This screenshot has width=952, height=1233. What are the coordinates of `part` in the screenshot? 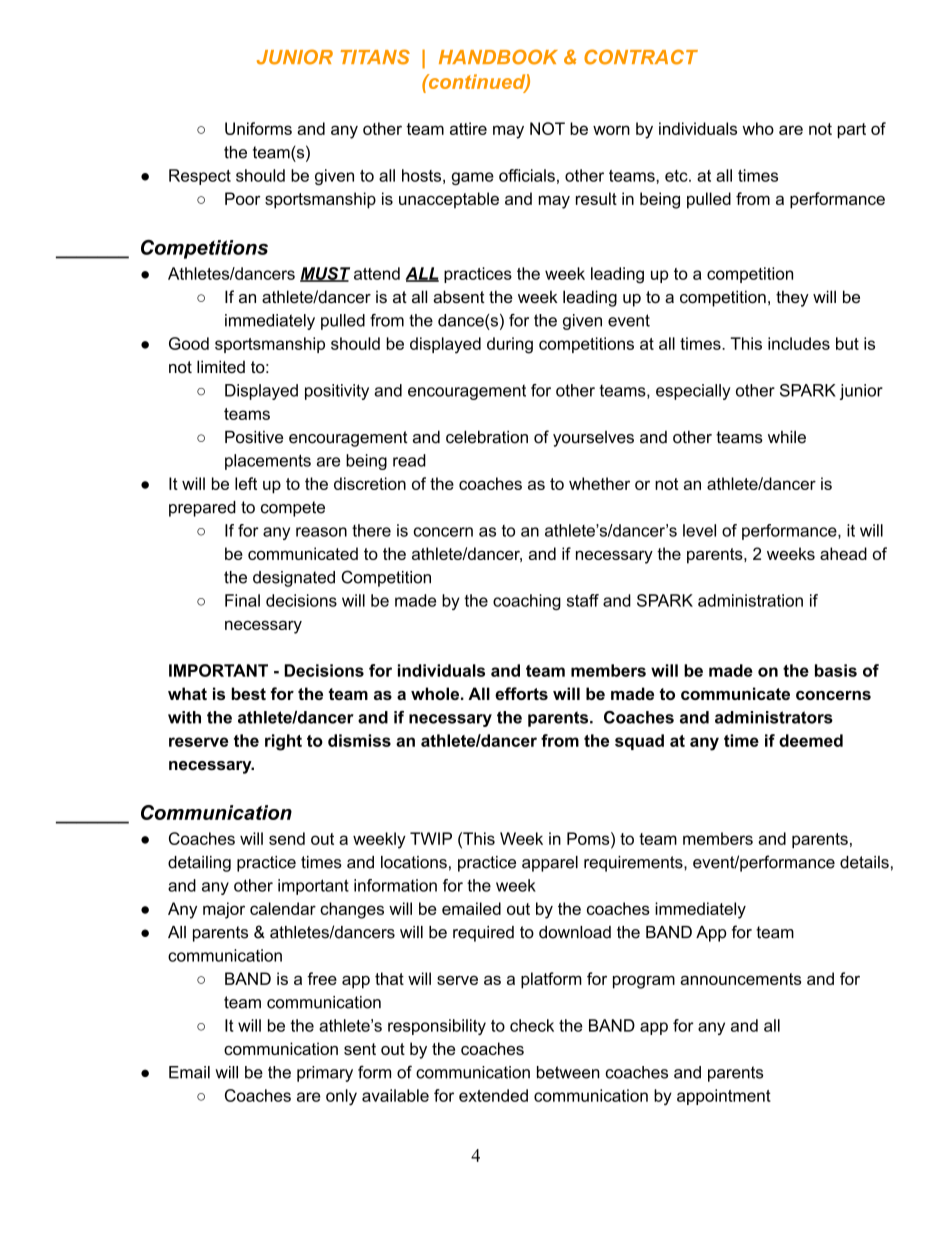 It's located at (852, 131).
